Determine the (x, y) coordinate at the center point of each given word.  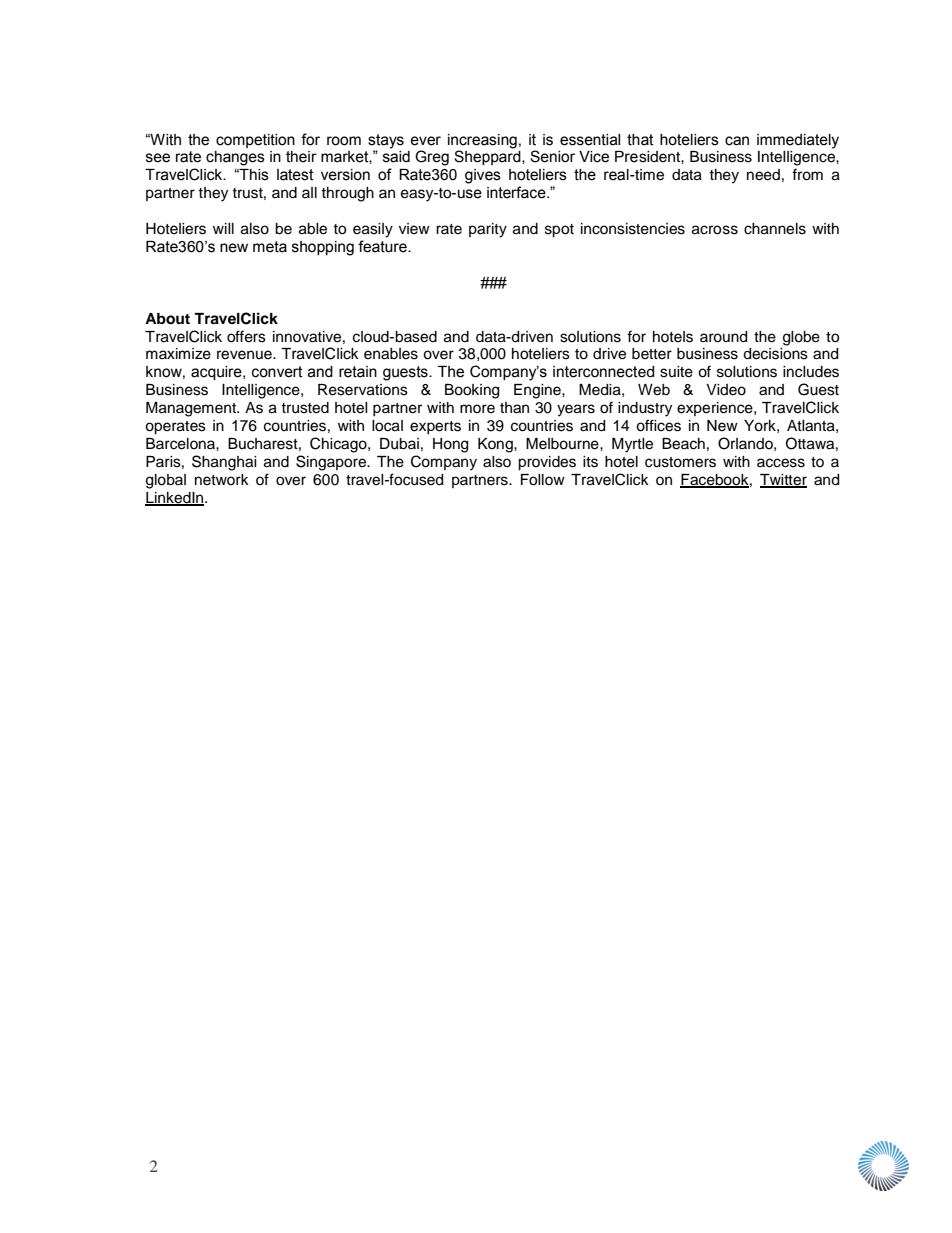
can (737, 141)
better (652, 354)
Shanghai (224, 463)
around (723, 337)
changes (235, 158)
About (167, 319)
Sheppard (488, 156)
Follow (543, 480)
